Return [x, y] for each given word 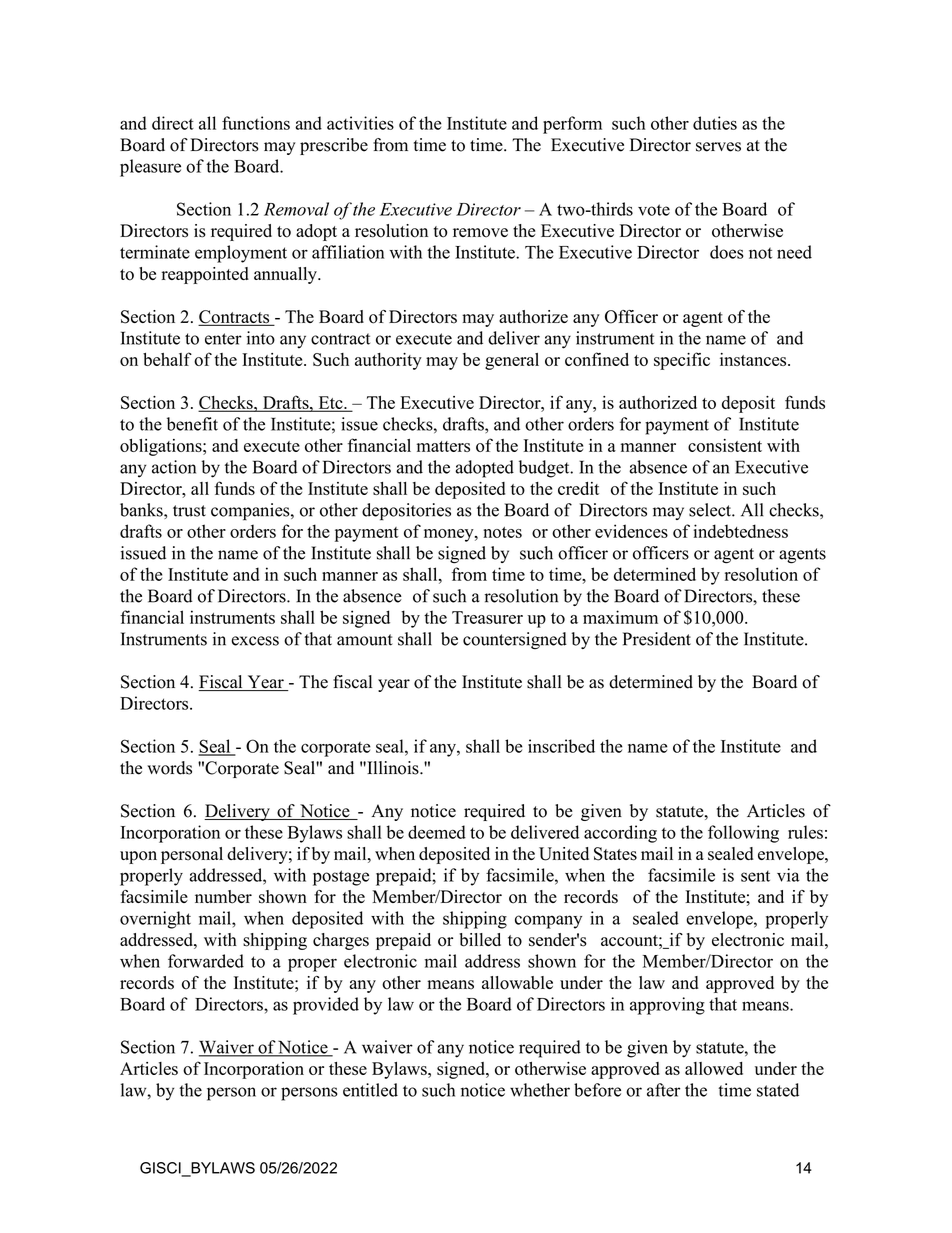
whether [540, 1090]
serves [718, 147]
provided [326, 1006]
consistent [725, 445]
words [169, 768]
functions [256, 123]
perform [572, 125]
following [743, 834]
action [174, 467]
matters [443, 446]
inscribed [561, 746]
